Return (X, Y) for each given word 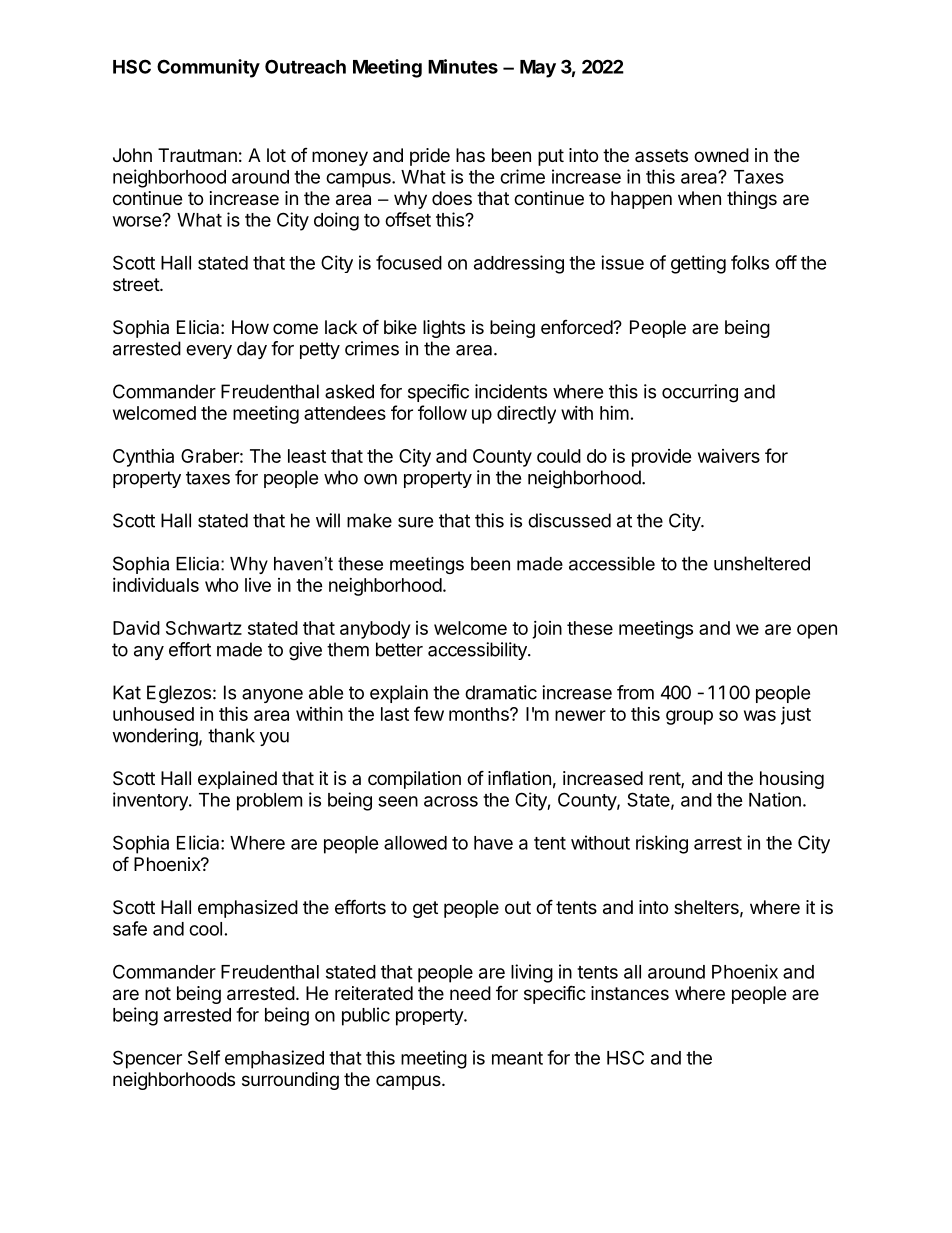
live (258, 585)
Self (204, 1057)
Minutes (463, 66)
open (817, 631)
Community (208, 68)
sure (415, 522)
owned (721, 155)
